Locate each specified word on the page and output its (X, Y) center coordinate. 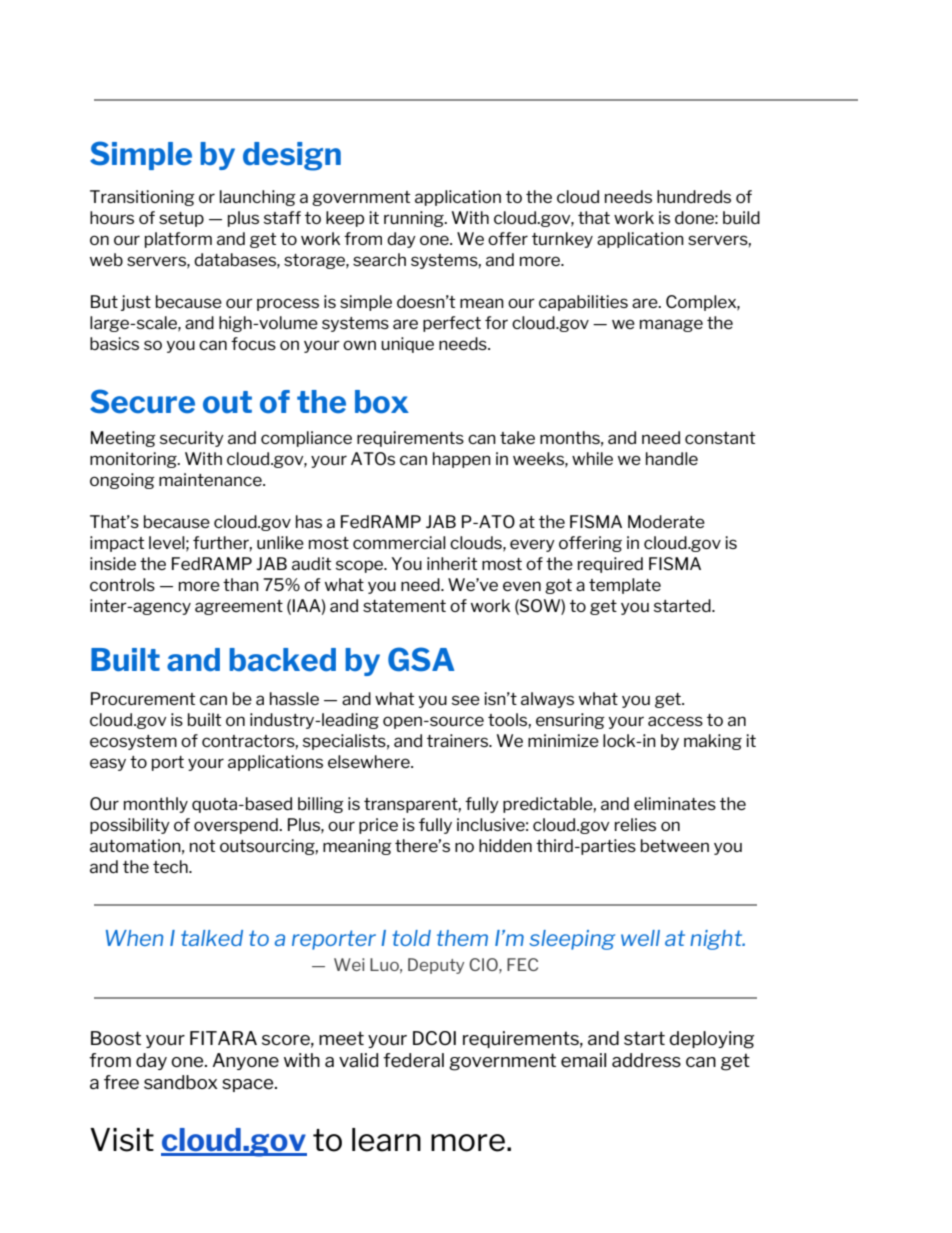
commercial (399, 542)
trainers (459, 740)
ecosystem (133, 742)
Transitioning (142, 198)
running (415, 219)
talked (212, 938)
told (411, 938)
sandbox (181, 1082)
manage (671, 325)
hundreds (694, 196)
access (675, 721)
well (640, 938)
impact (117, 544)
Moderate (666, 521)
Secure (142, 401)
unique (407, 345)
